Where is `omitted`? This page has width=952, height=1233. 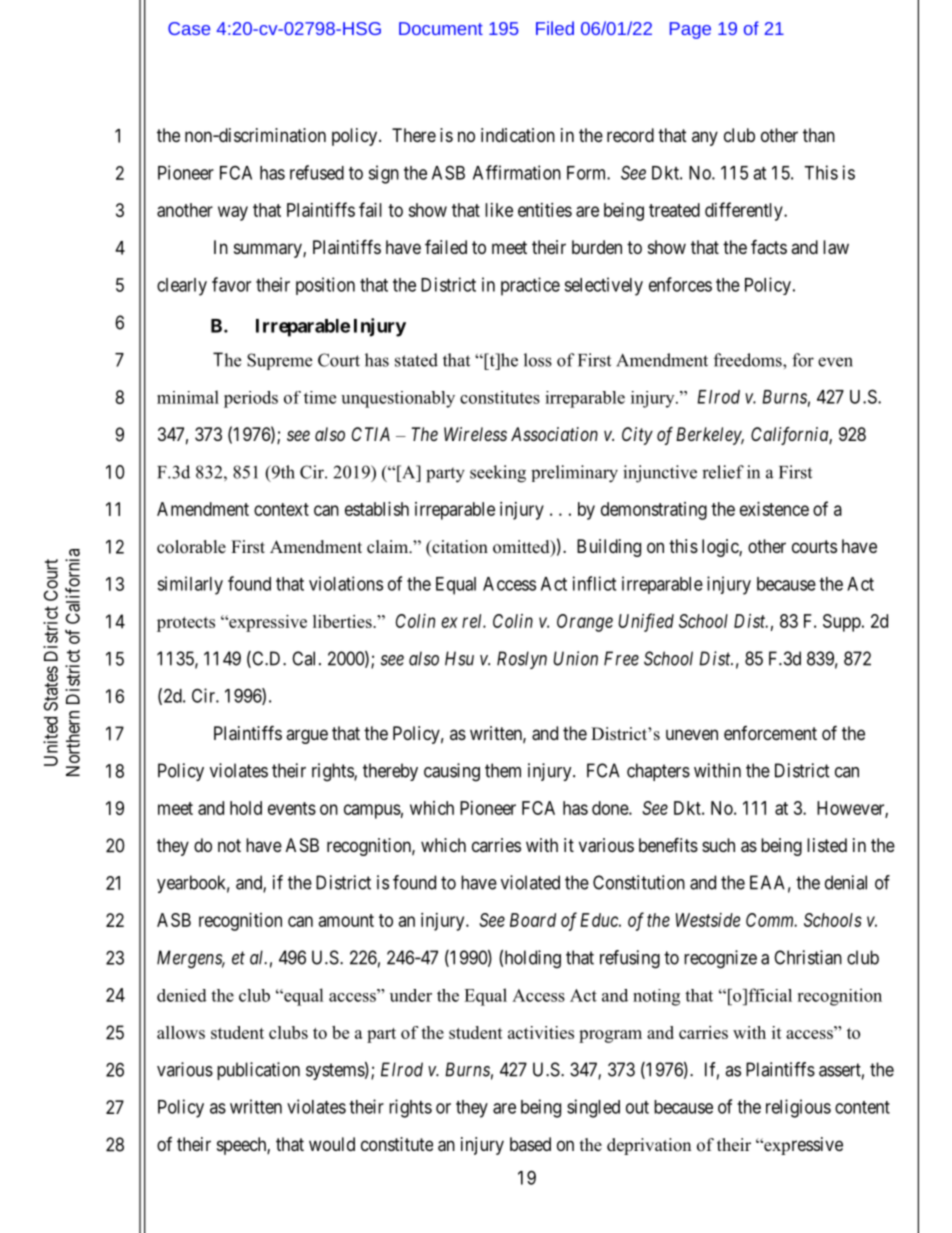
omitted is located at coordinates (522, 548).
